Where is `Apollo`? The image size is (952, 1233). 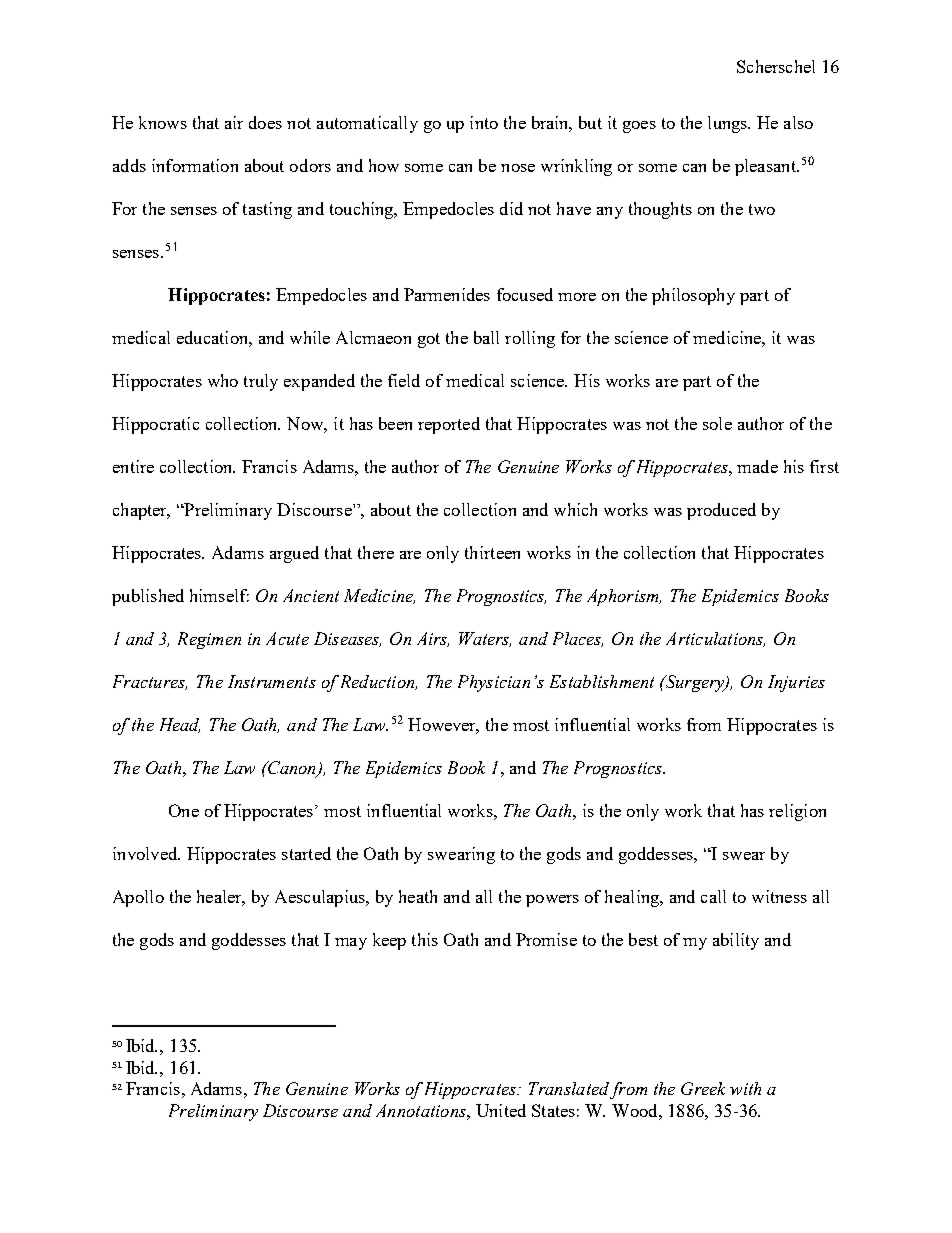 Apollo is located at coordinates (138, 898).
